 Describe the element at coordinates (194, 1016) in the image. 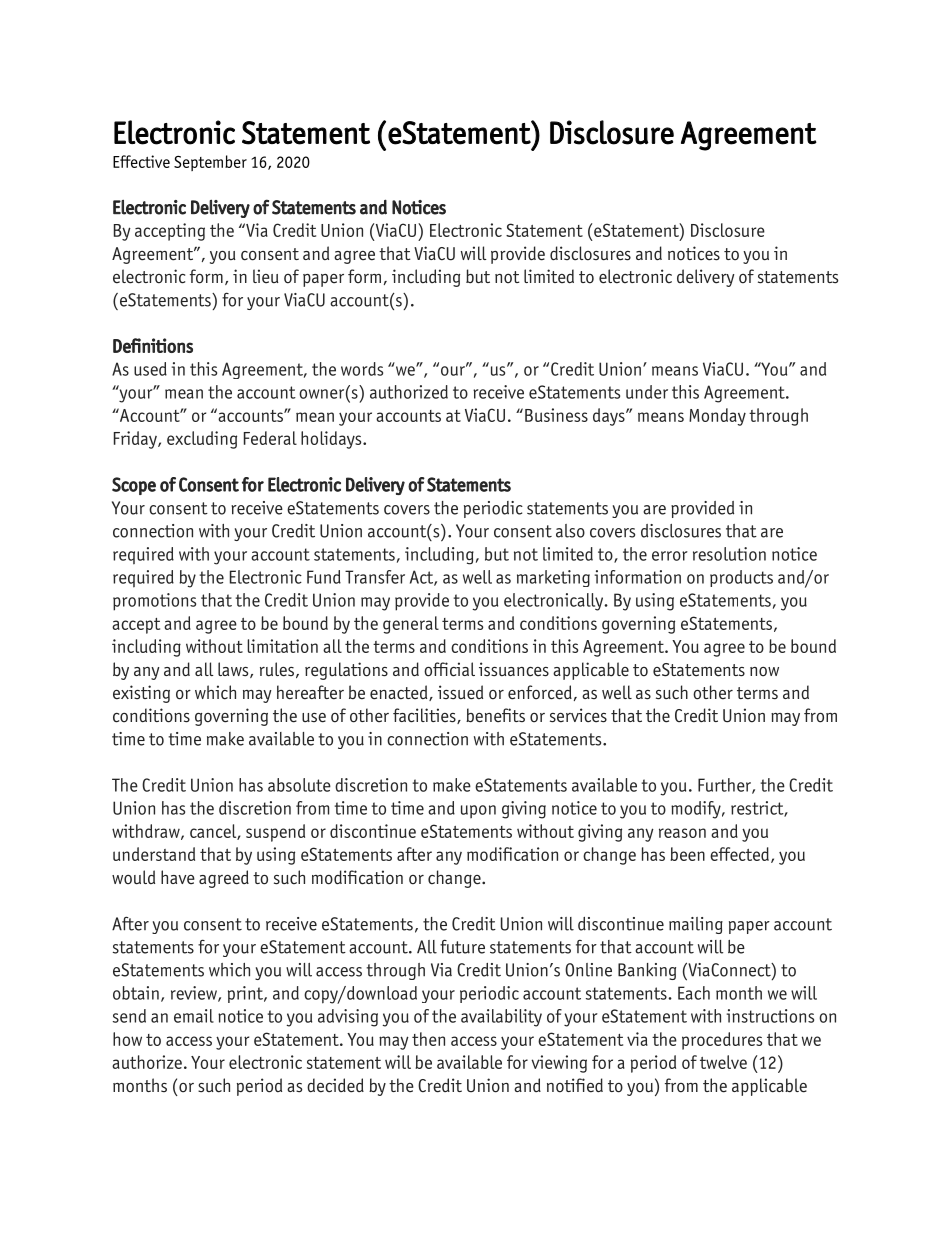

I see `email` at that location.
